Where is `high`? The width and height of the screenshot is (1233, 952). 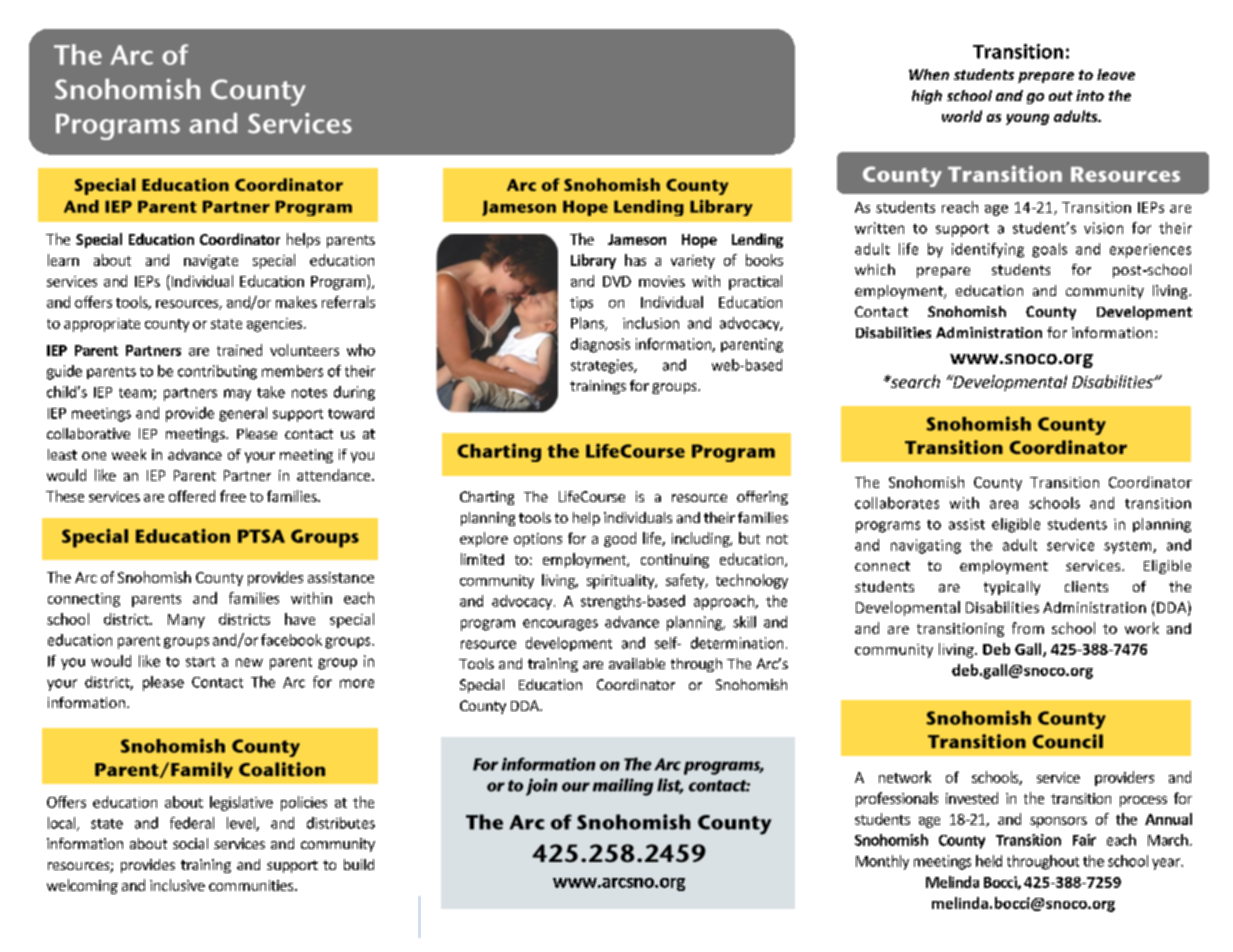
high is located at coordinates (927, 97).
